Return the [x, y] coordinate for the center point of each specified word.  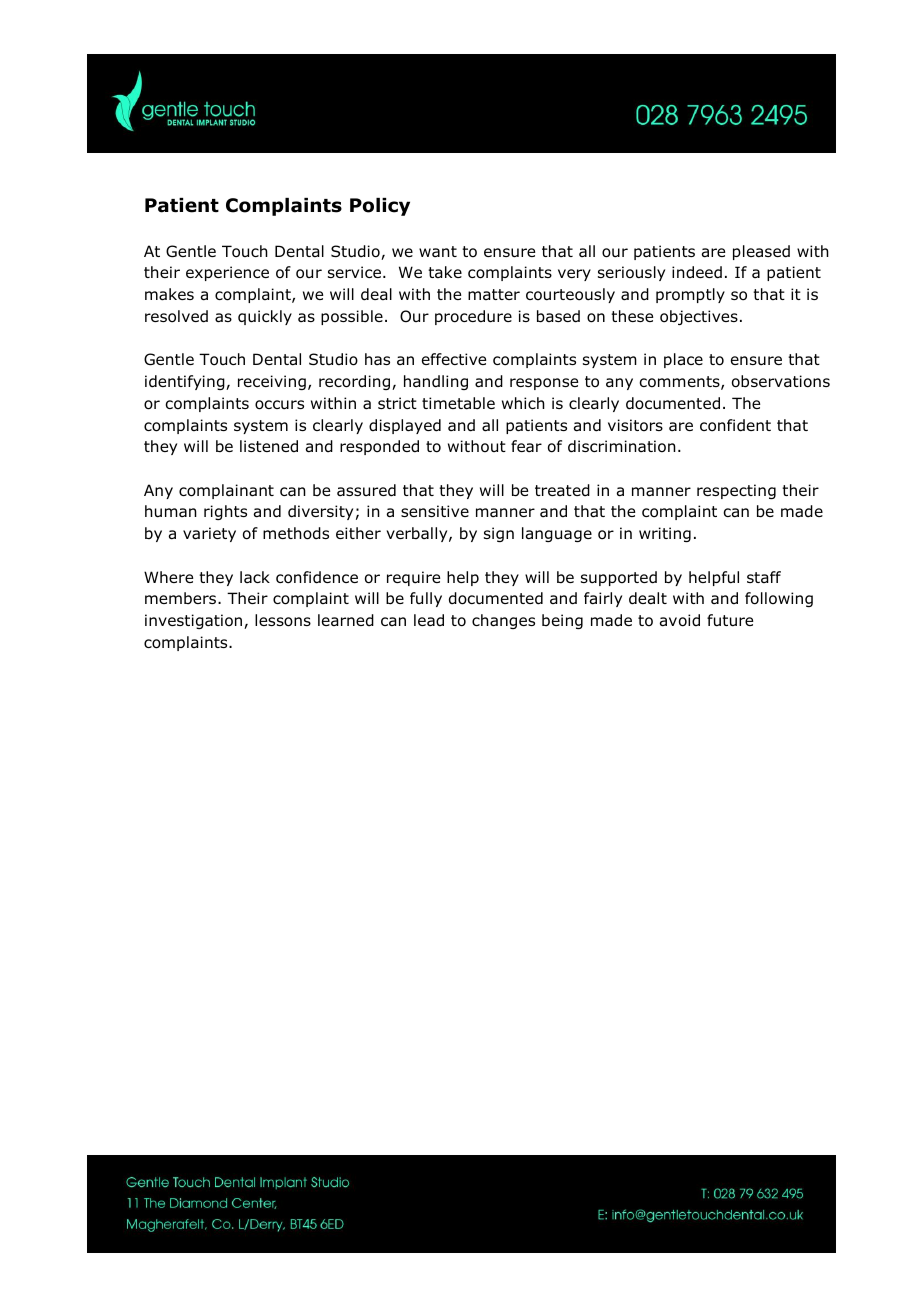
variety [209, 534]
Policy [380, 207]
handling [436, 382]
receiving [272, 382]
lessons [283, 620]
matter [494, 294]
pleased [761, 252]
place [683, 360]
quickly [265, 317]
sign [499, 534]
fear [526, 446]
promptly [690, 295]
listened [269, 446]
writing [665, 534]
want [438, 251]
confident [735, 425]
